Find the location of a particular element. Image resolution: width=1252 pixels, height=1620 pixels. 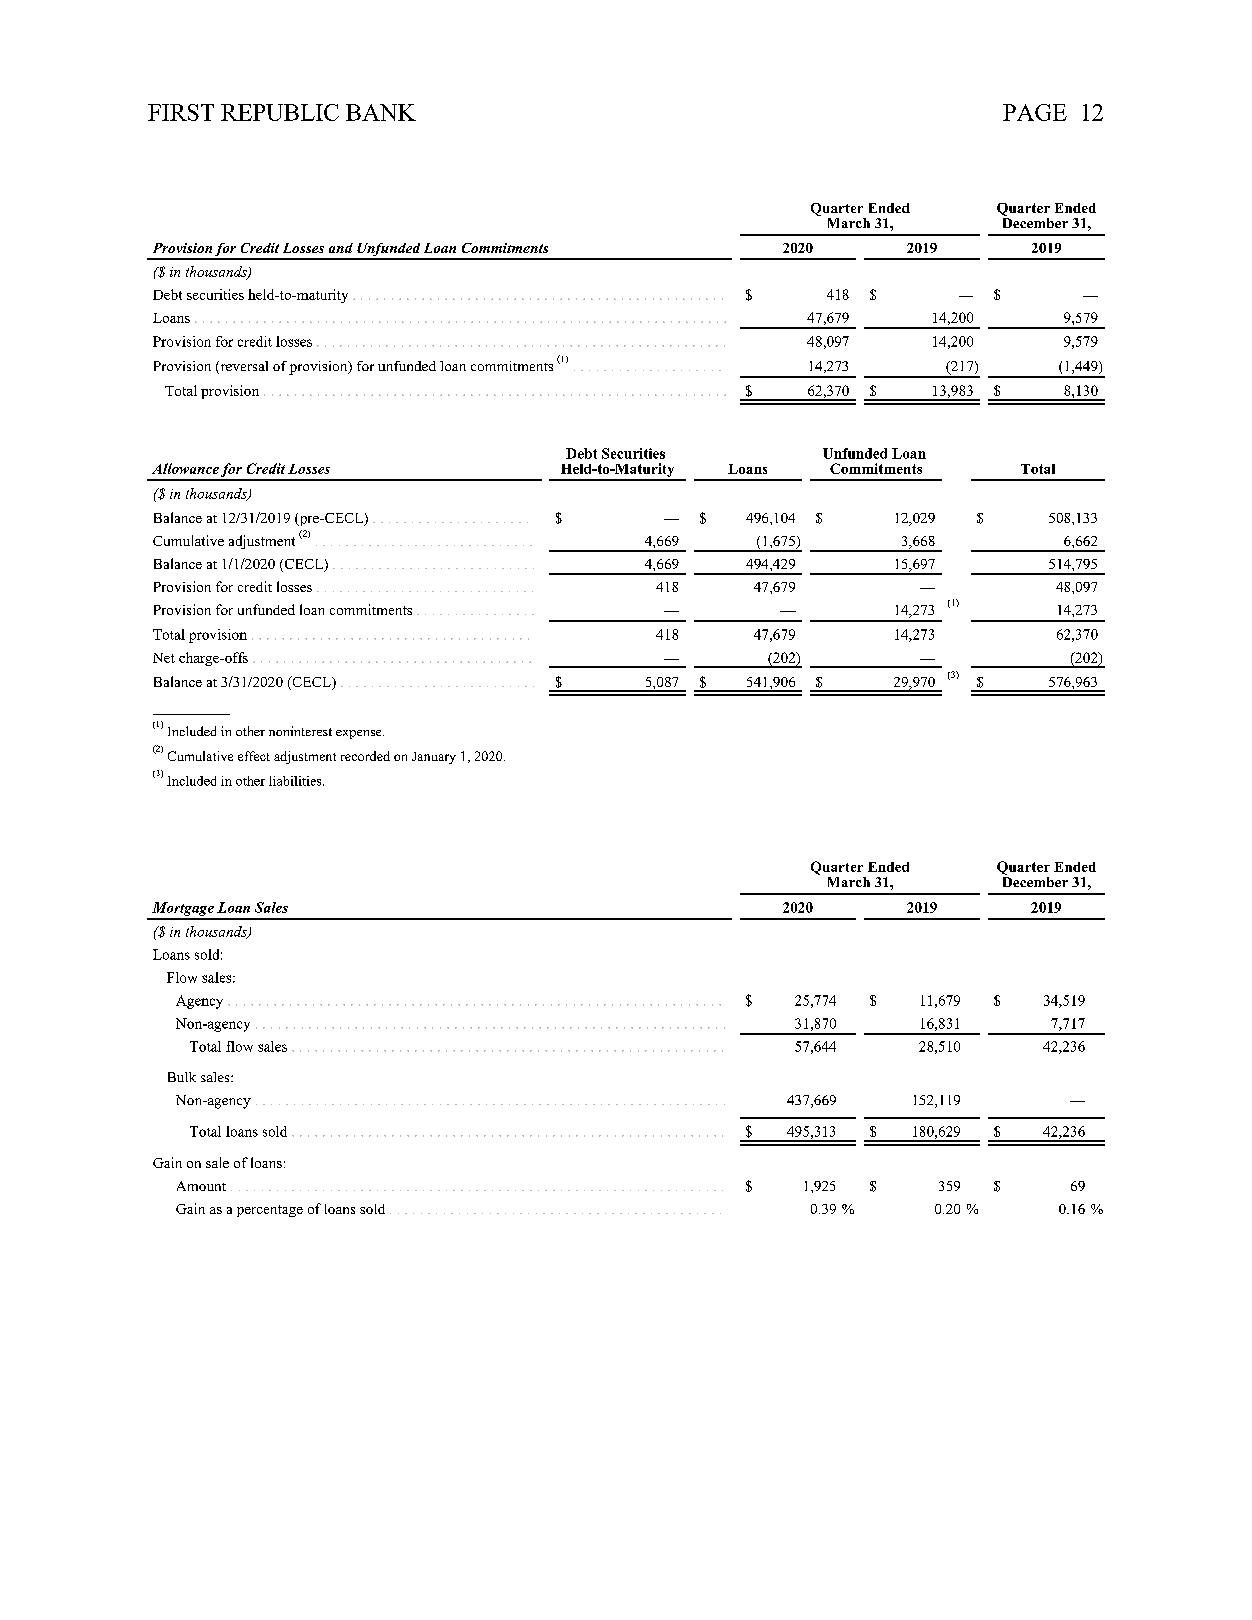

January is located at coordinates (434, 758).
